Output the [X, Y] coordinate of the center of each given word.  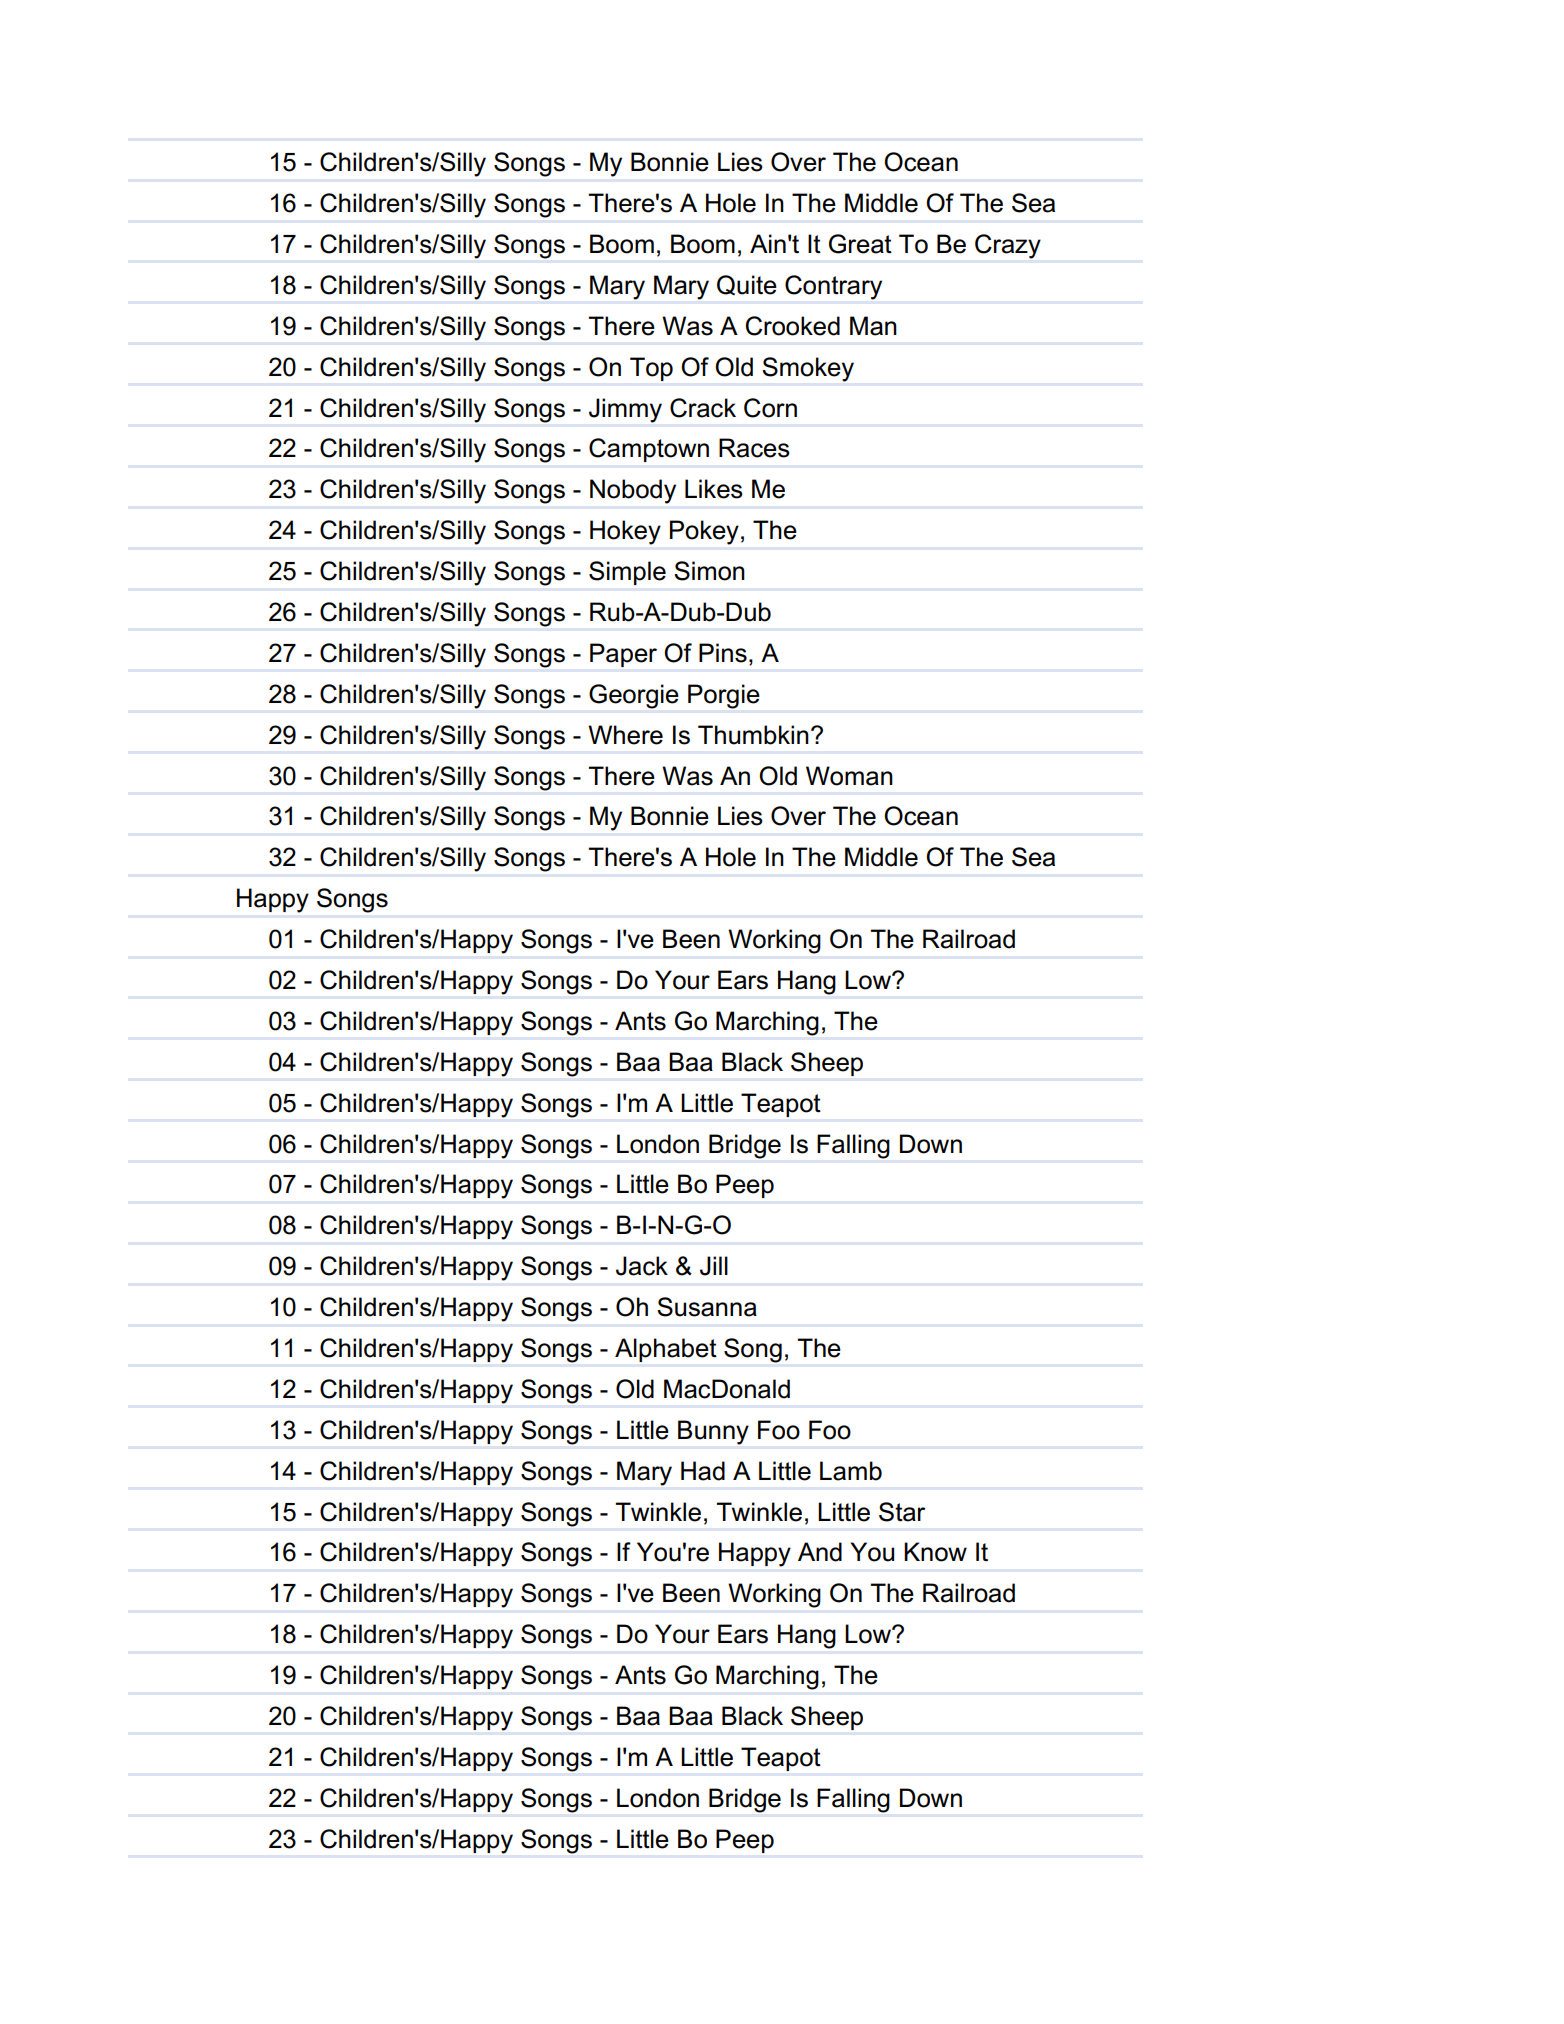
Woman [849, 776]
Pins [723, 653]
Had [703, 1471]
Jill [714, 1266]
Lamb [851, 1471]
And [820, 1552]
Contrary [833, 287]
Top [651, 369]
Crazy [1008, 246]
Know [935, 1552]
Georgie [633, 696]
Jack [642, 1266]
